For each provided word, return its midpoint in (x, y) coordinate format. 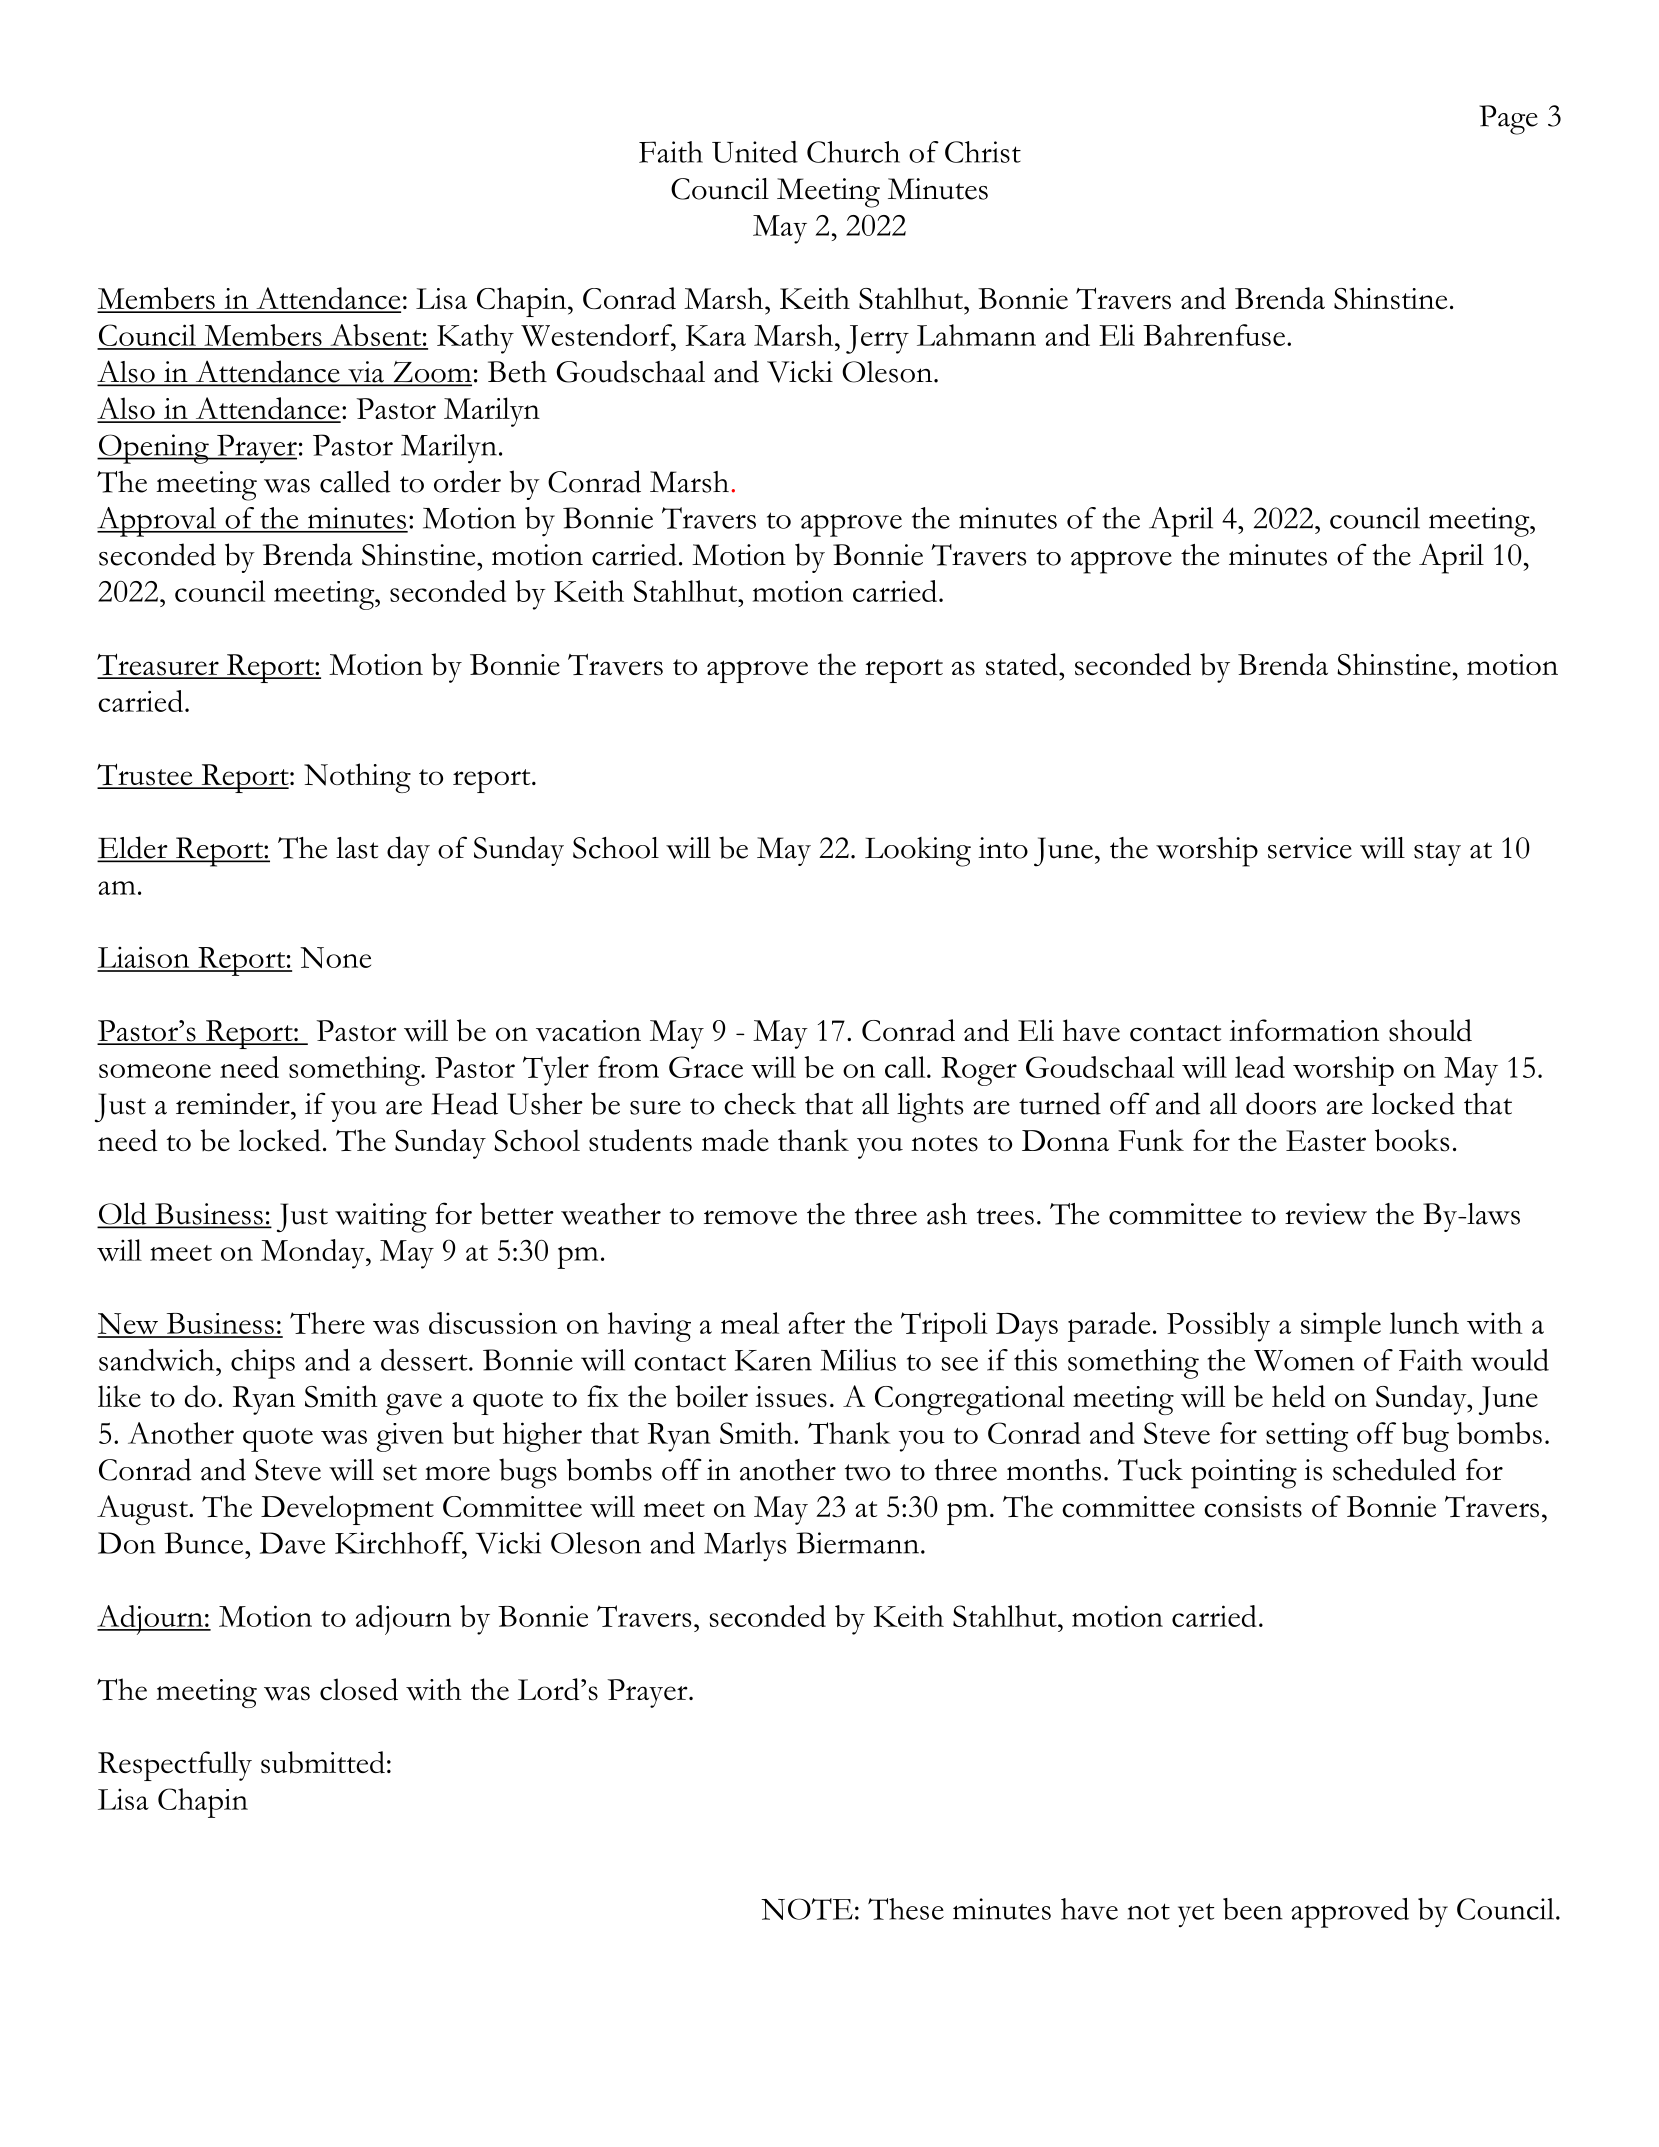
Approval (158, 522)
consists (1253, 1507)
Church (853, 152)
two (867, 1472)
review (1326, 1214)
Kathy (475, 339)
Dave (293, 1543)
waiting (381, 1218)
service (1310, 848)
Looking (918, 852)
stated (1023, 664)
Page (1508, 120)
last (357, 848)
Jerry (877, 339)
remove (750, 1217)
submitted (323, 1762)
